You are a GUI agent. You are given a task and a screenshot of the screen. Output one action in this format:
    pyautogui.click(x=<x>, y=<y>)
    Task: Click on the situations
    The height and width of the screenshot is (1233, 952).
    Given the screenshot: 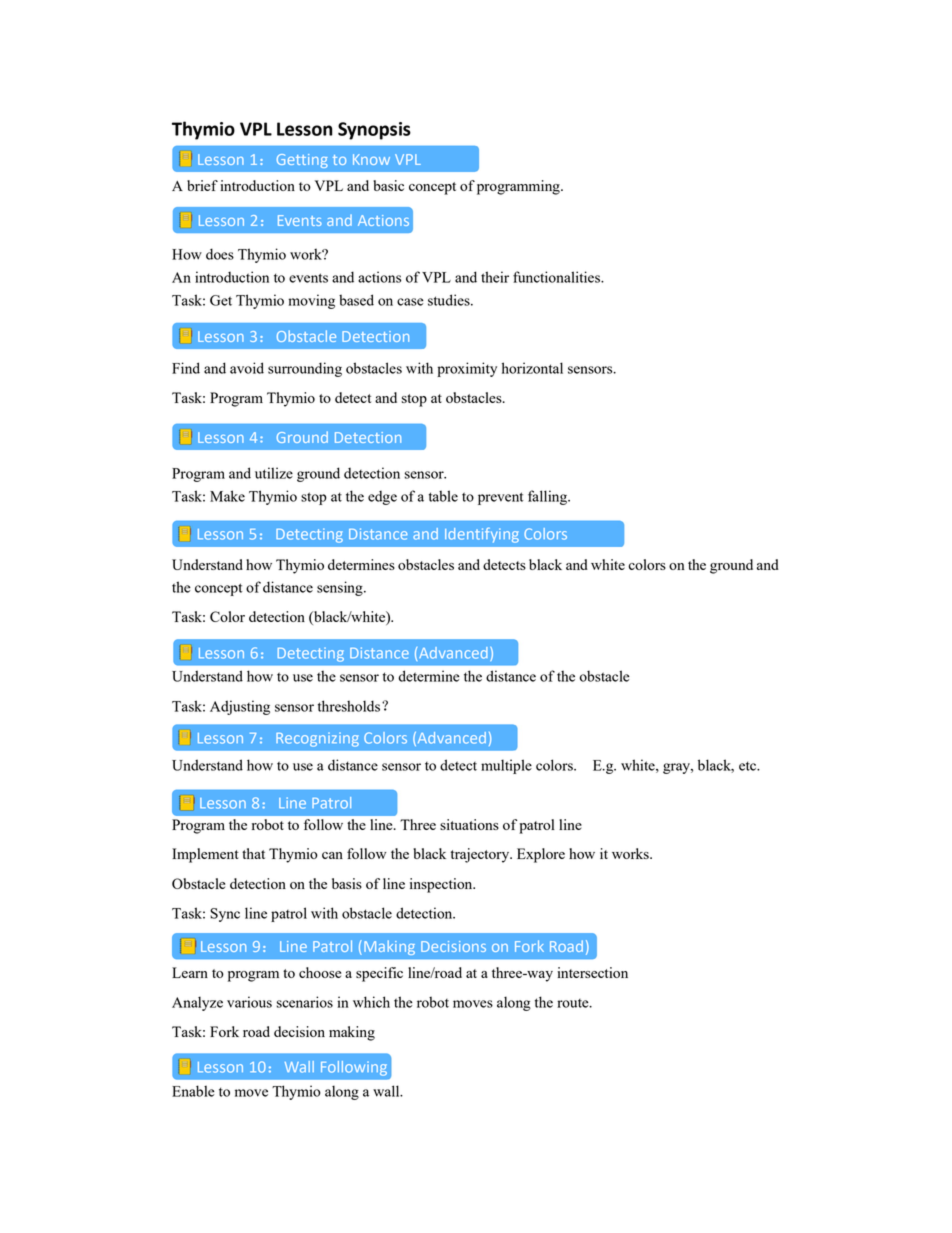 What is the action you would take?
    pyautogui.click(x=469, y=824)
